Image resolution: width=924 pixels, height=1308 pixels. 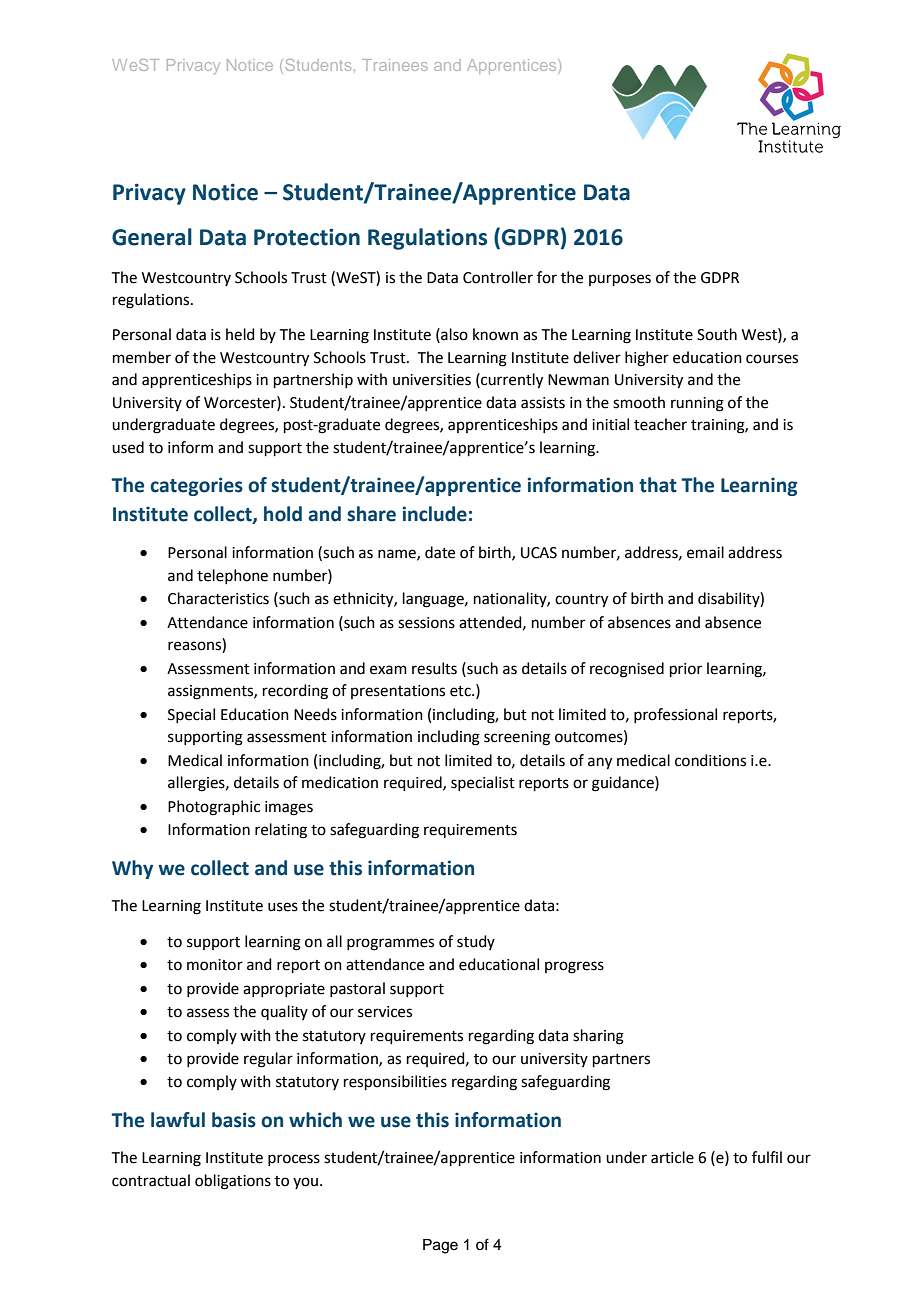 What do you see at coordinates (196, 486) in the page?
I see `categories` at bounding box center [196, 486].
